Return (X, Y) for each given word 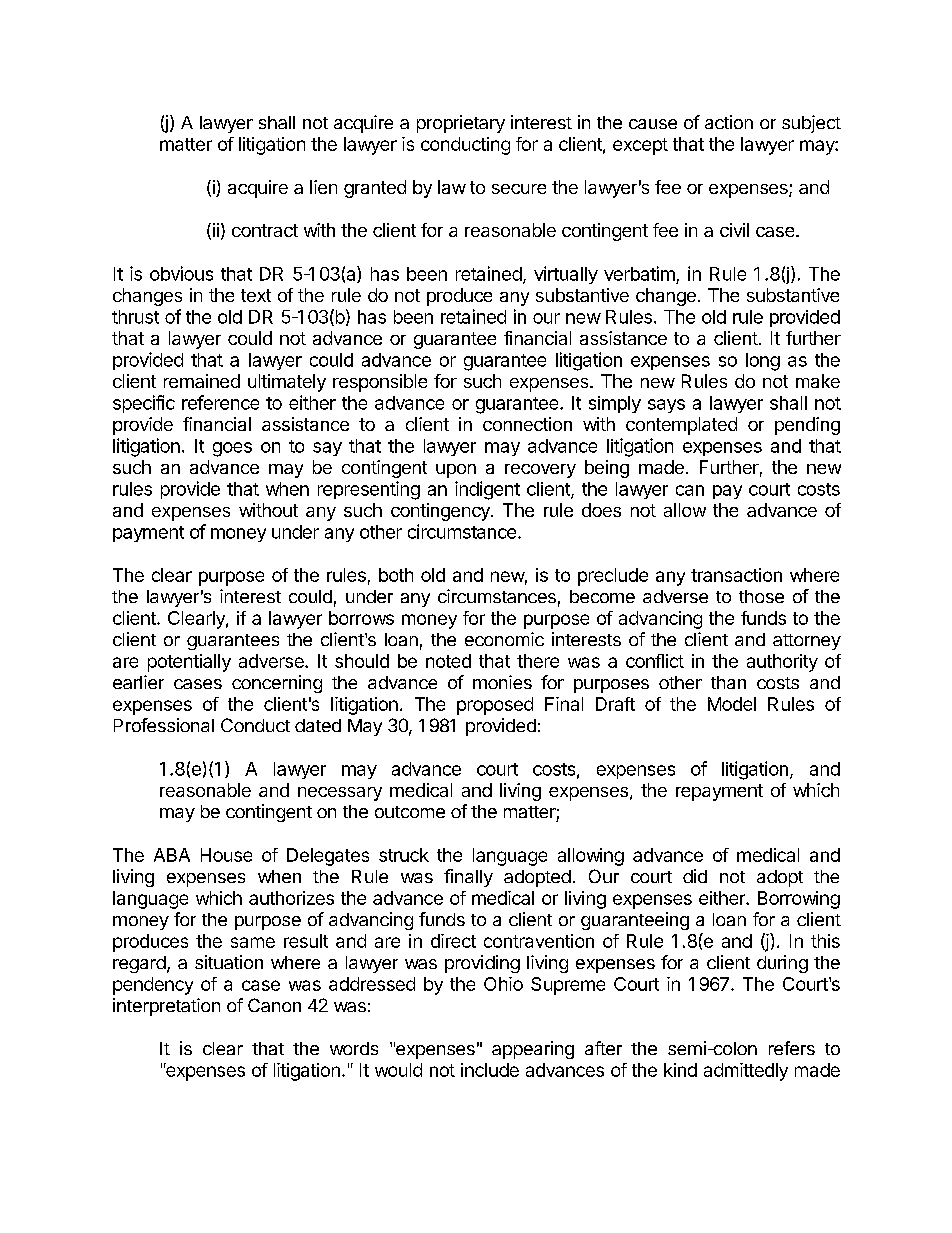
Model (732, 704)
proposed (495, 706)
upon (456, 471)
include (490, 1070)
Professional (164, 725)
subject (811, 124)
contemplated (681, 426)
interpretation (166, 1007)
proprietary (461, 124)
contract (265, 230)
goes (232, 449)
